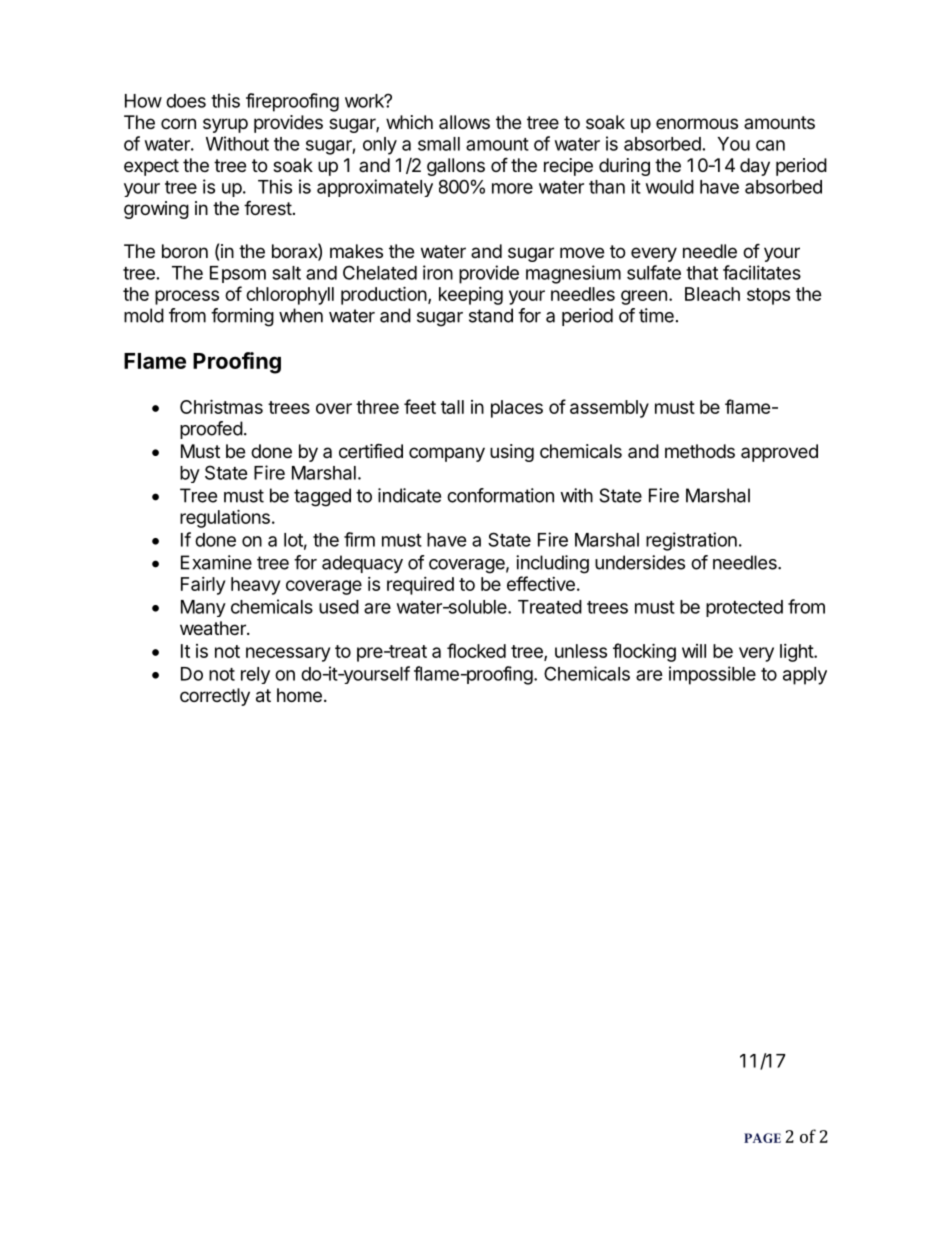 The height and width of the page is (1233, 952). I want to click on enormous, so click(697, 123).
